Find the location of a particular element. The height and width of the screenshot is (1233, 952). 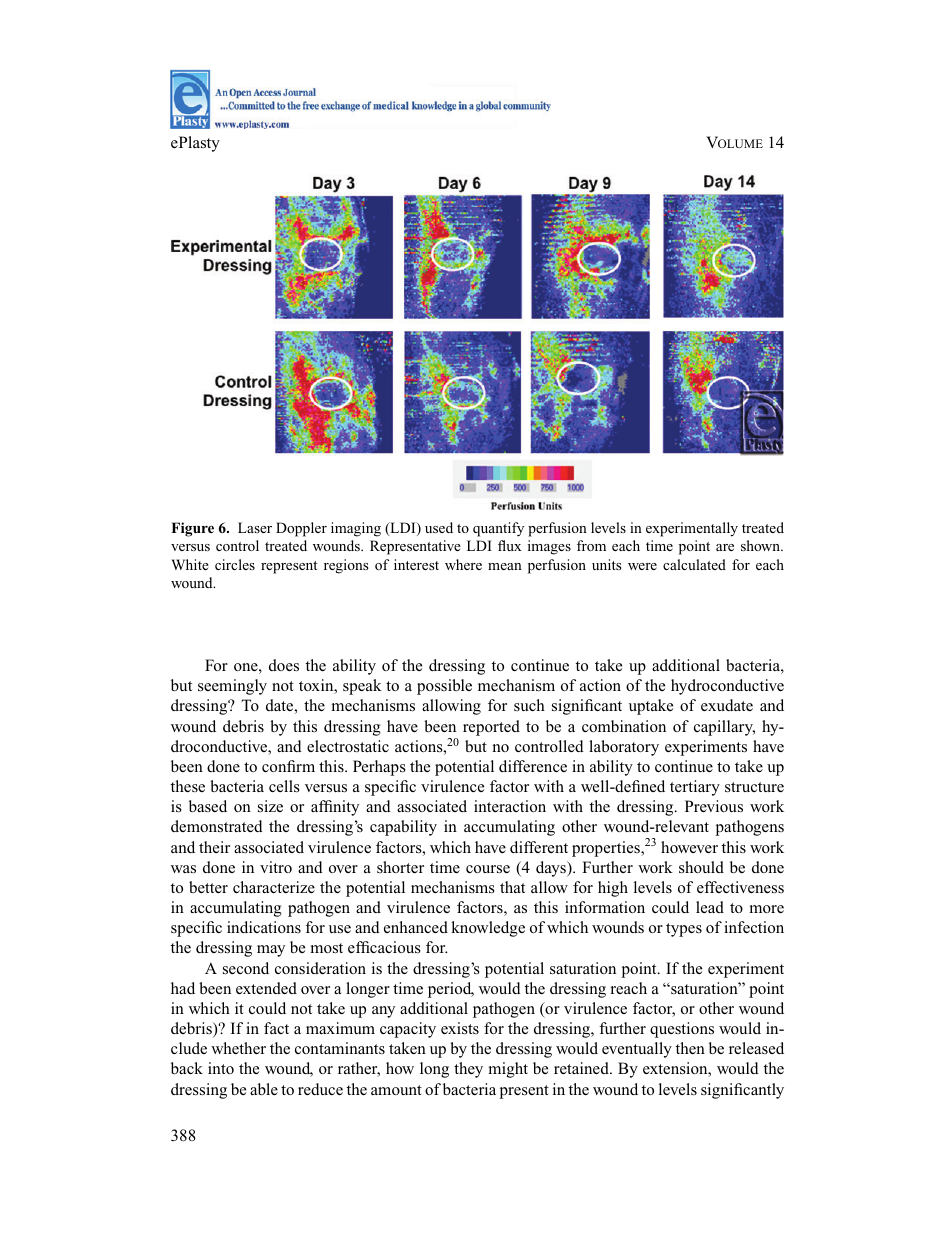

Previous is located at coordinates (714, 806).
